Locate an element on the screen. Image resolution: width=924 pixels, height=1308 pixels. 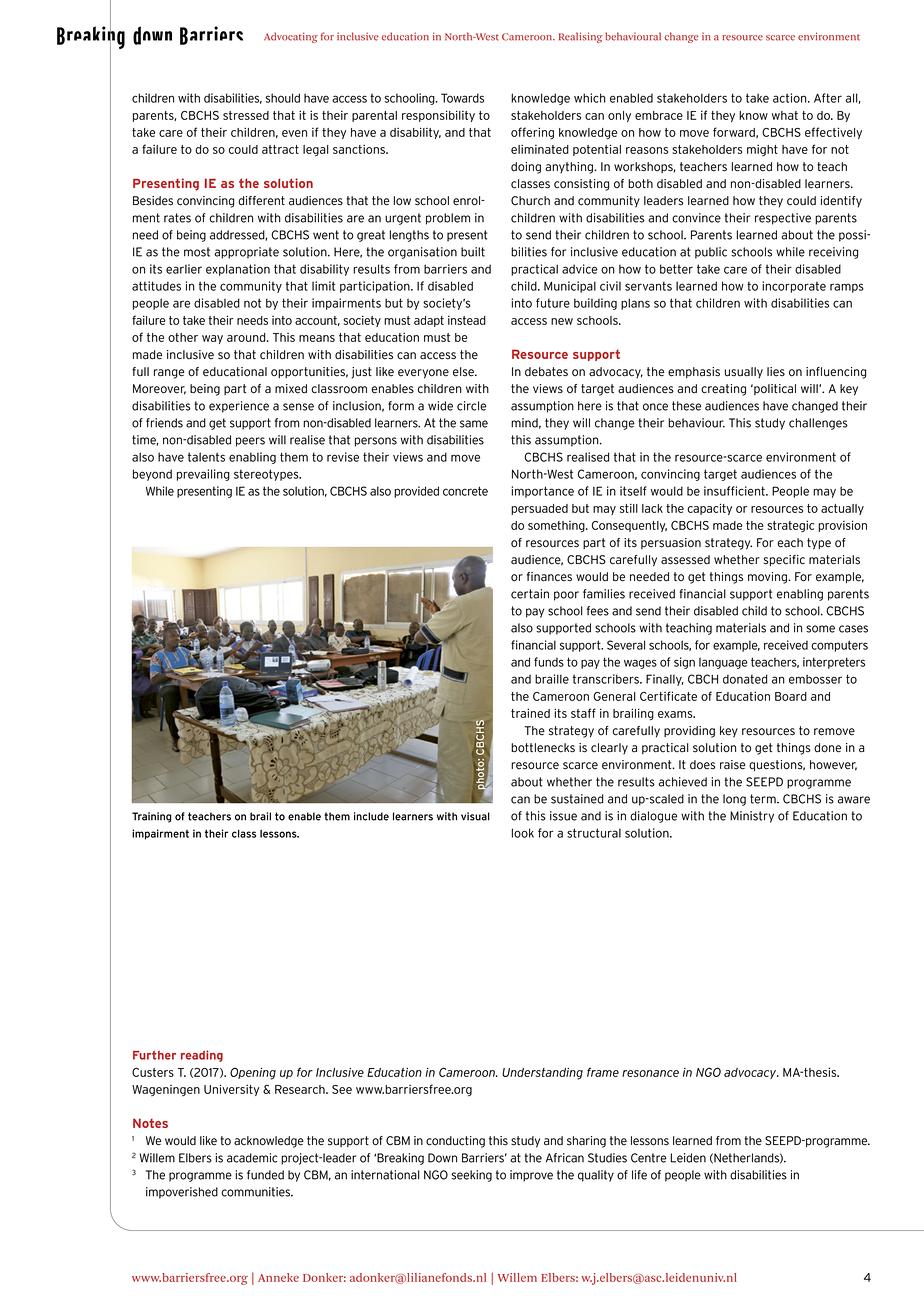
Towards is located at coordinates (462, 98).
